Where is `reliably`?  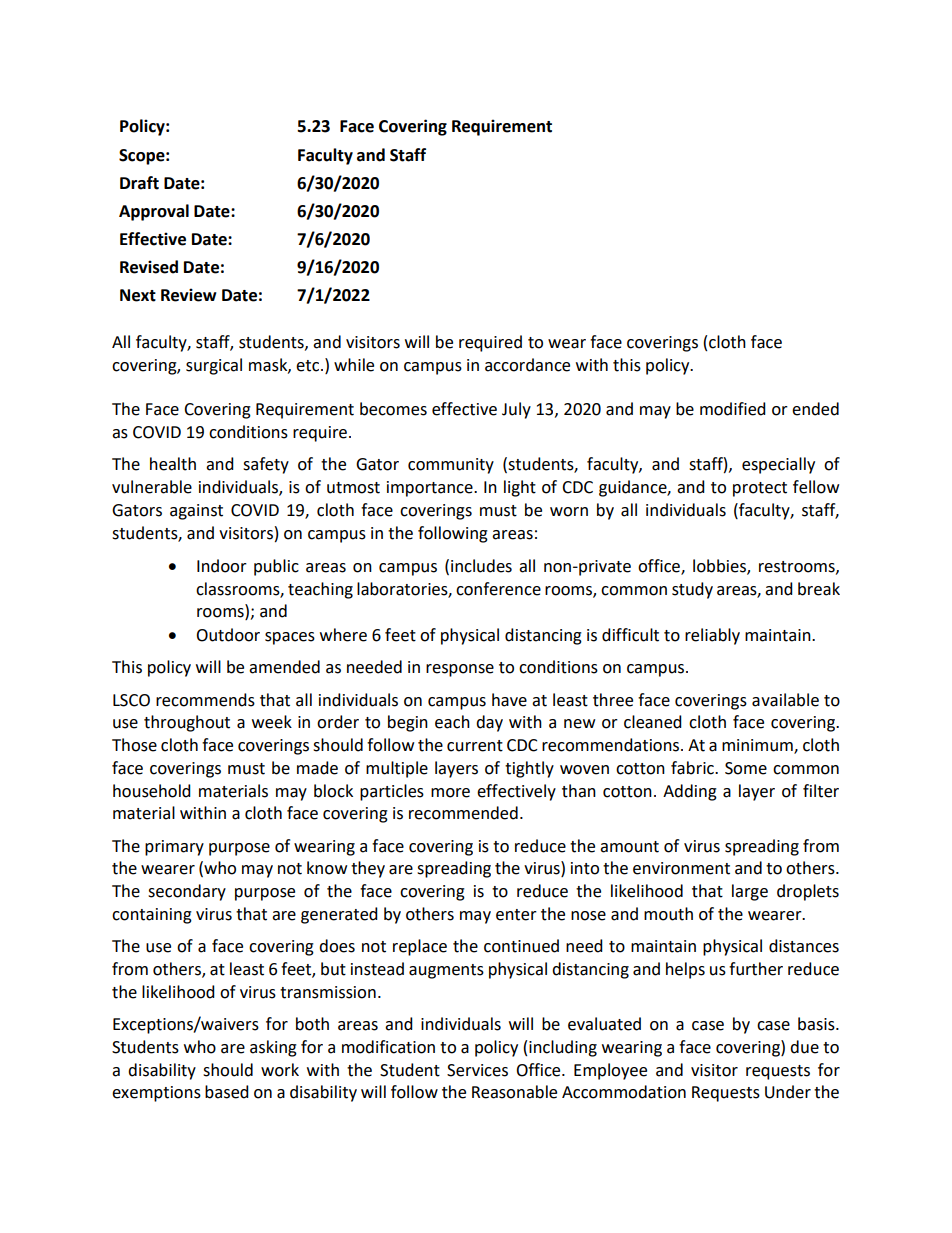 reliably is located at coordinates (712, 636).
